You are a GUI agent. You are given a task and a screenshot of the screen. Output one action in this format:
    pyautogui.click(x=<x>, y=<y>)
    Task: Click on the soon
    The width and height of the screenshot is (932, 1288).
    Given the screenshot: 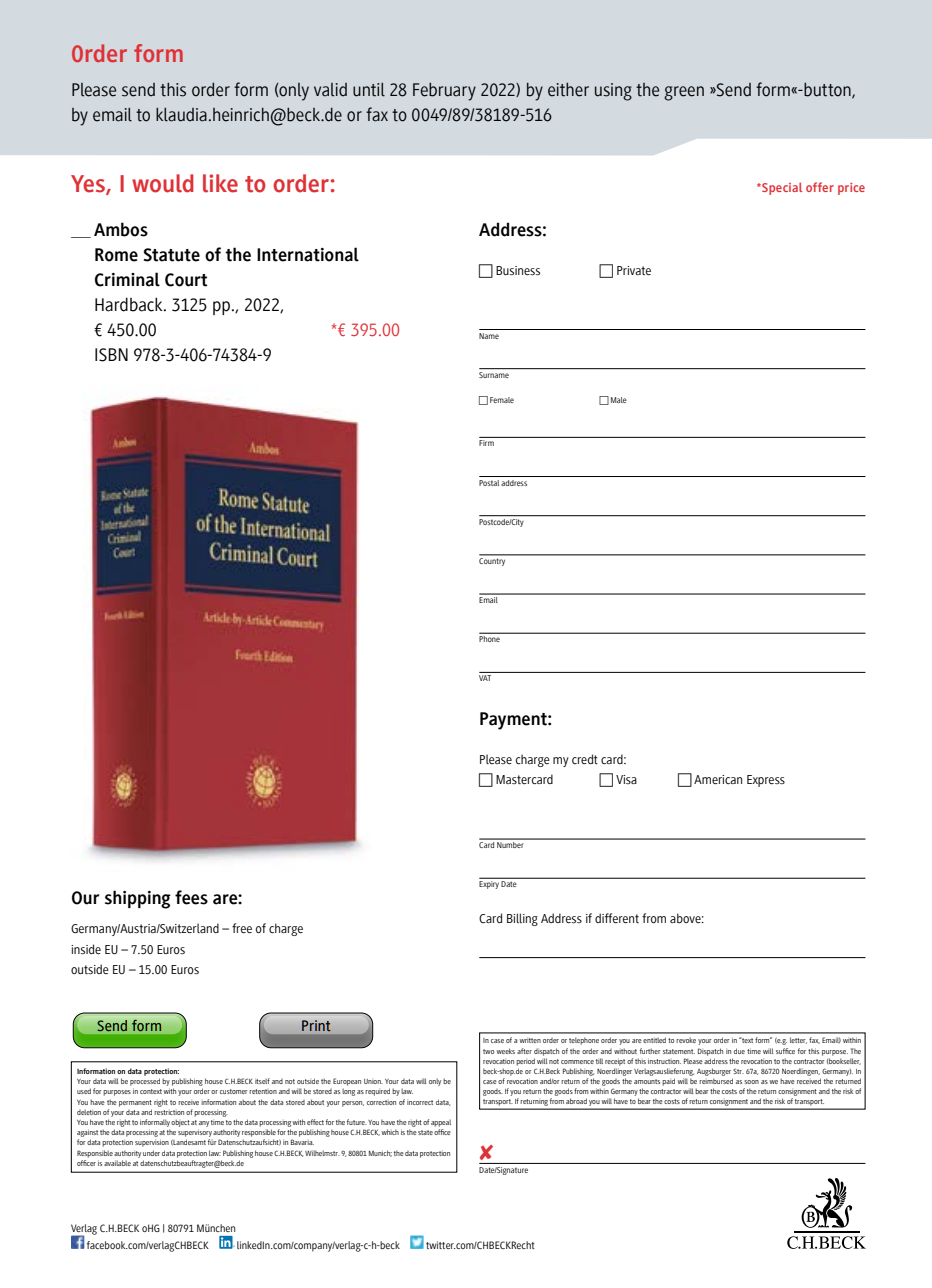 What is the action you would take?
    pyautogui.click(x=751, y=1082)
